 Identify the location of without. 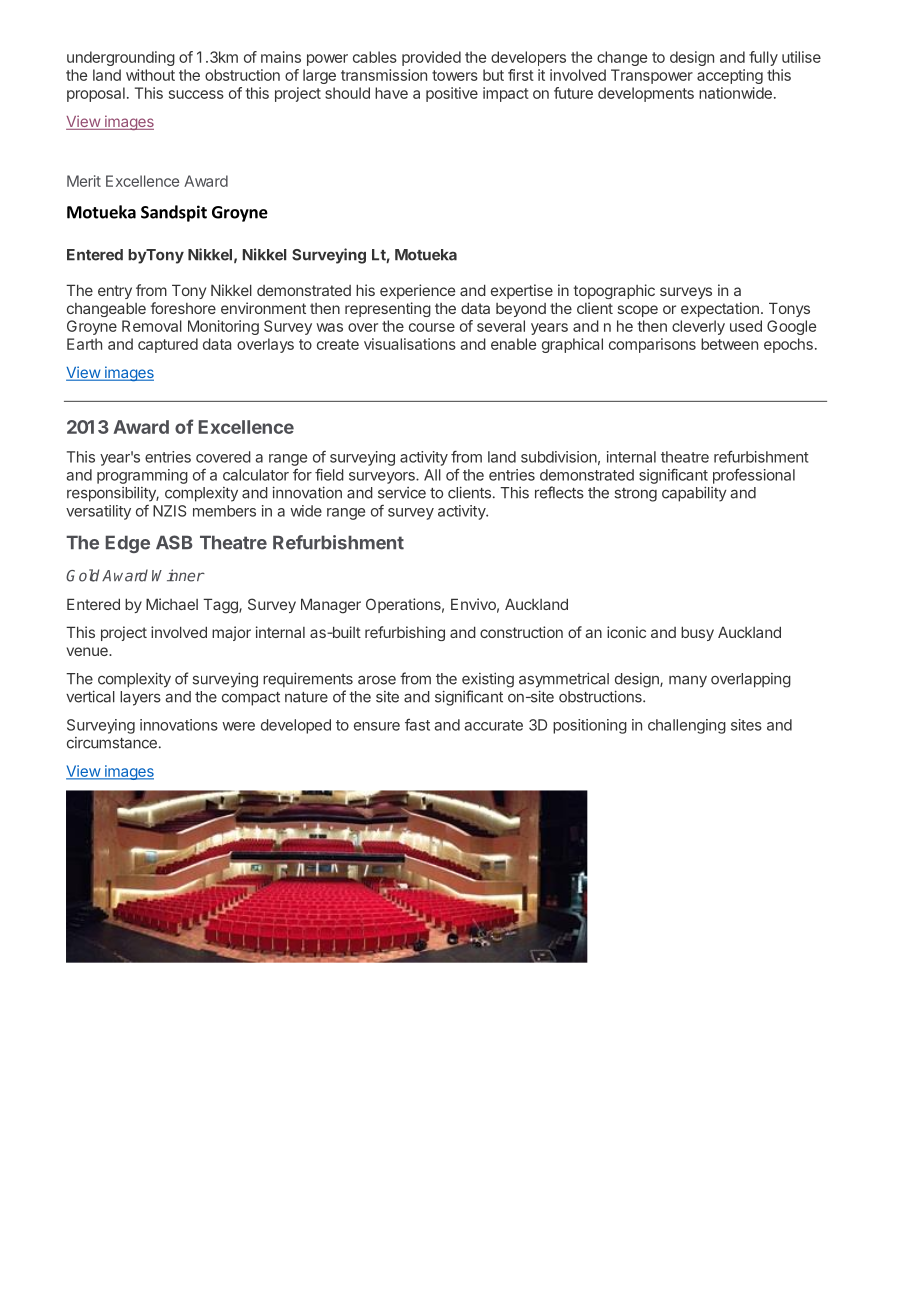
(150, 75).
